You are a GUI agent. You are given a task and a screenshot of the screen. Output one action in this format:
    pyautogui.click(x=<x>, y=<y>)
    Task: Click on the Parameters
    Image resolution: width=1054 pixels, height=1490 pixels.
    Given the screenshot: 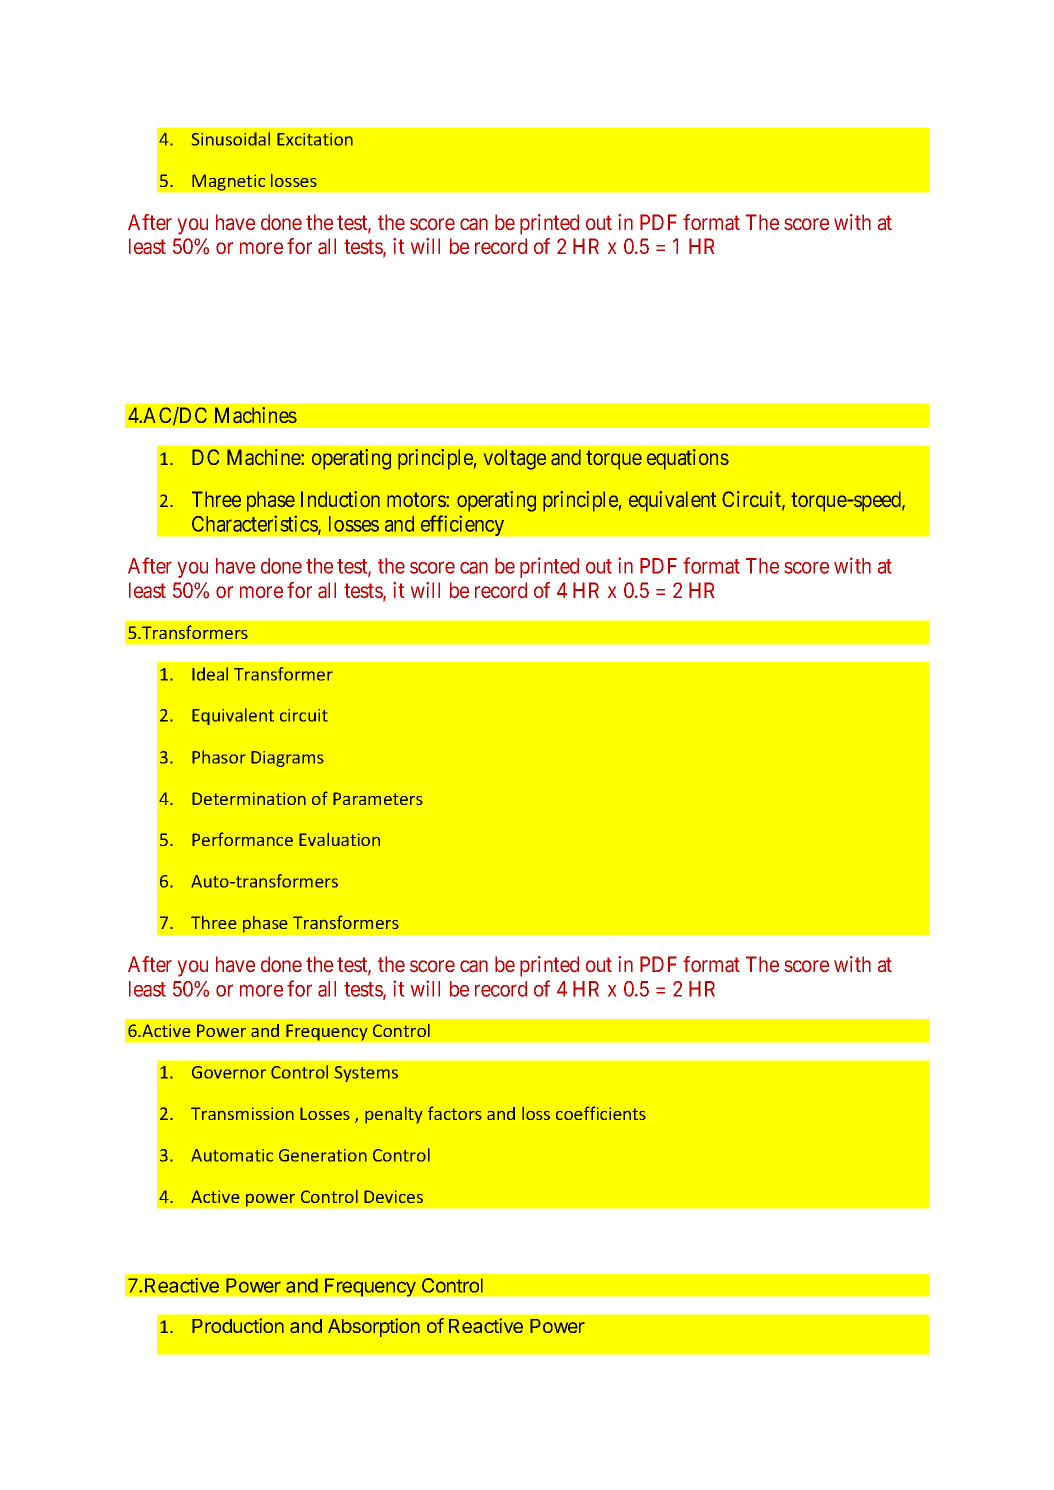 What is the action you would take?
    pyautogui.click(x=378, y=798)
